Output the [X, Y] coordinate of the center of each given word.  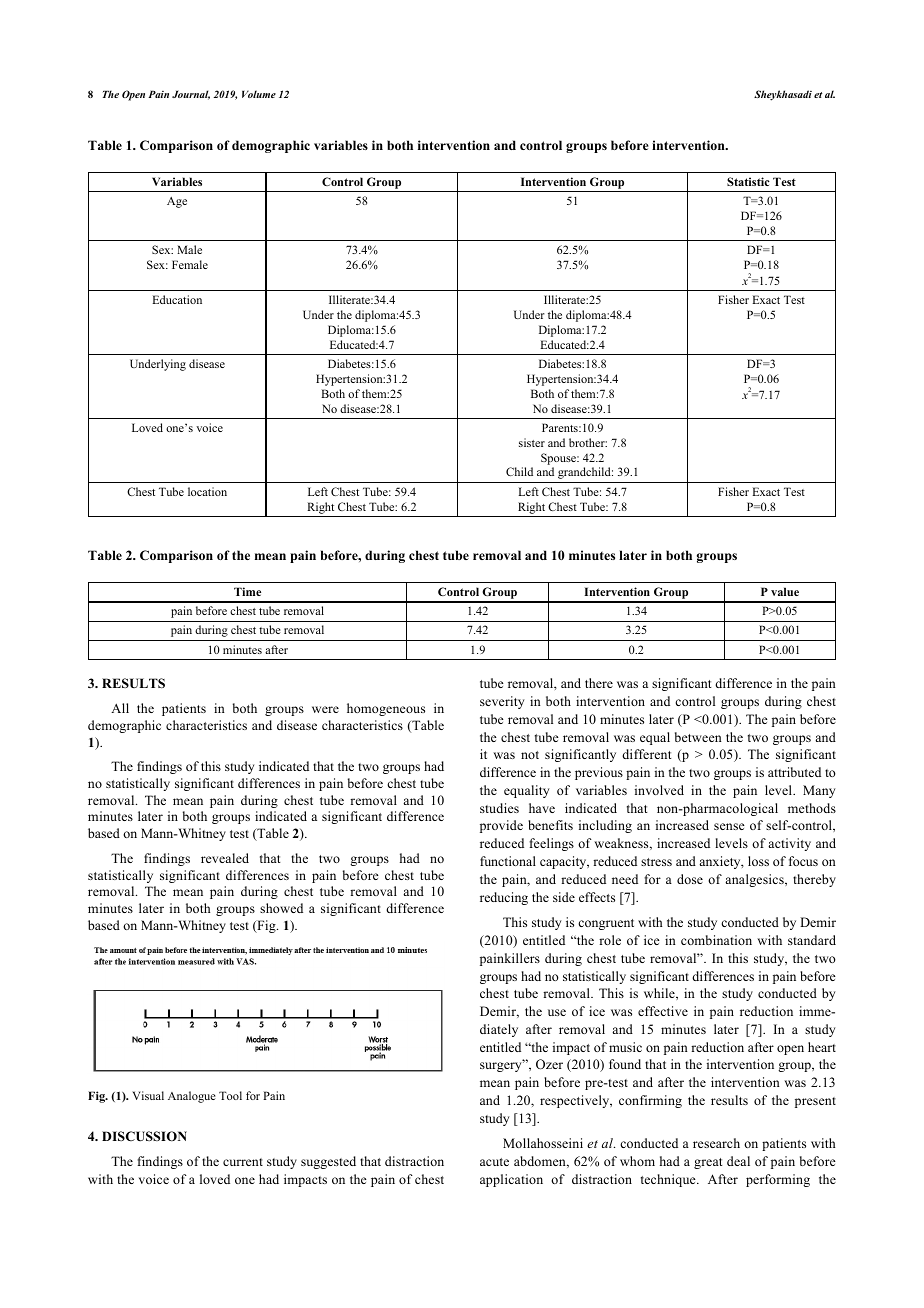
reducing [504, 898]
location [207, 491]
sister [532, 442]
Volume [259, 94]
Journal [191, 95]
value [785, 591]
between [698, 737]
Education [177, 299]
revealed [225, 858]
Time [247, 591]
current [243, 1162]
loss [758, 861]
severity [502, 702]
